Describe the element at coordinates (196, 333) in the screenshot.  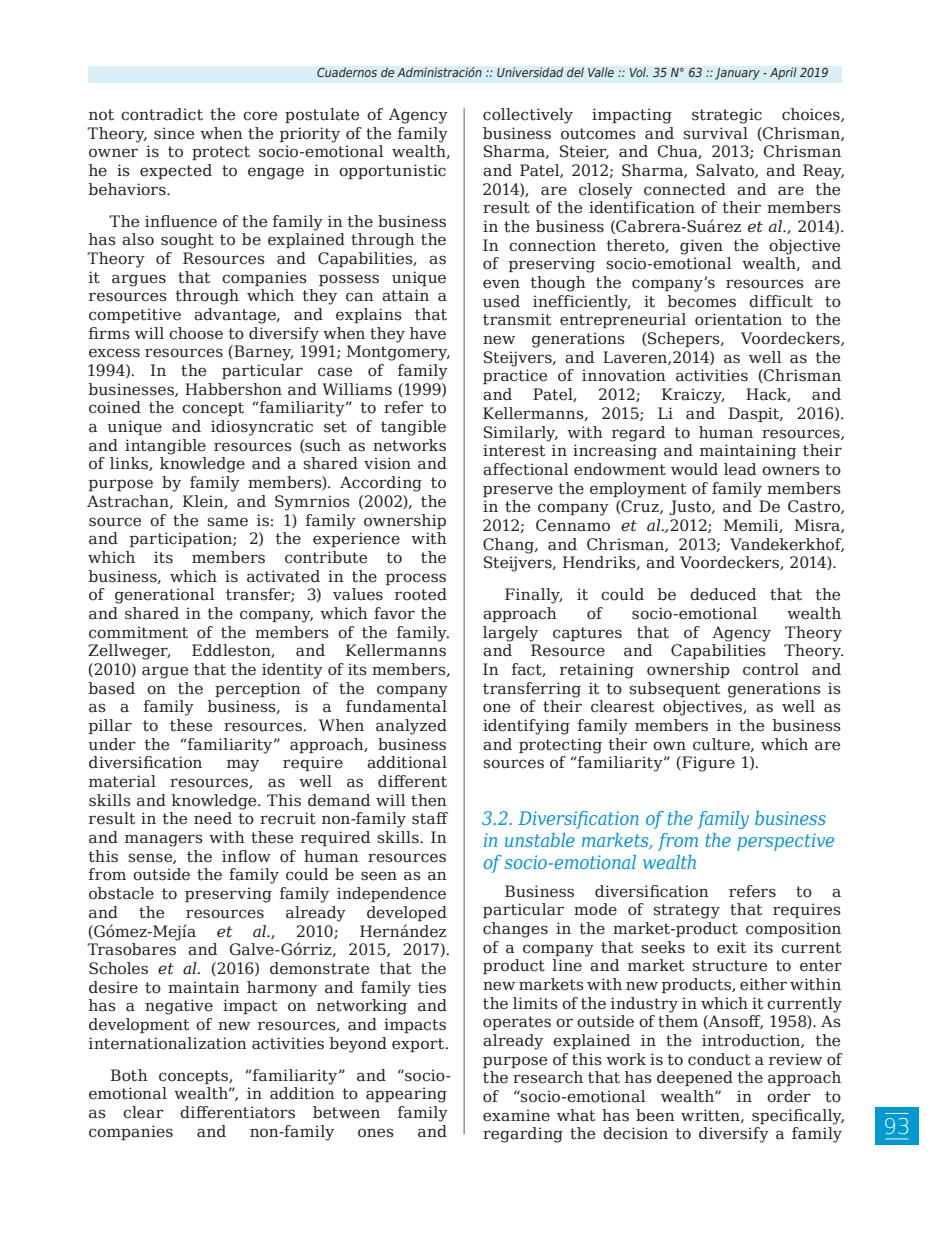
I see `choose` at that location.
